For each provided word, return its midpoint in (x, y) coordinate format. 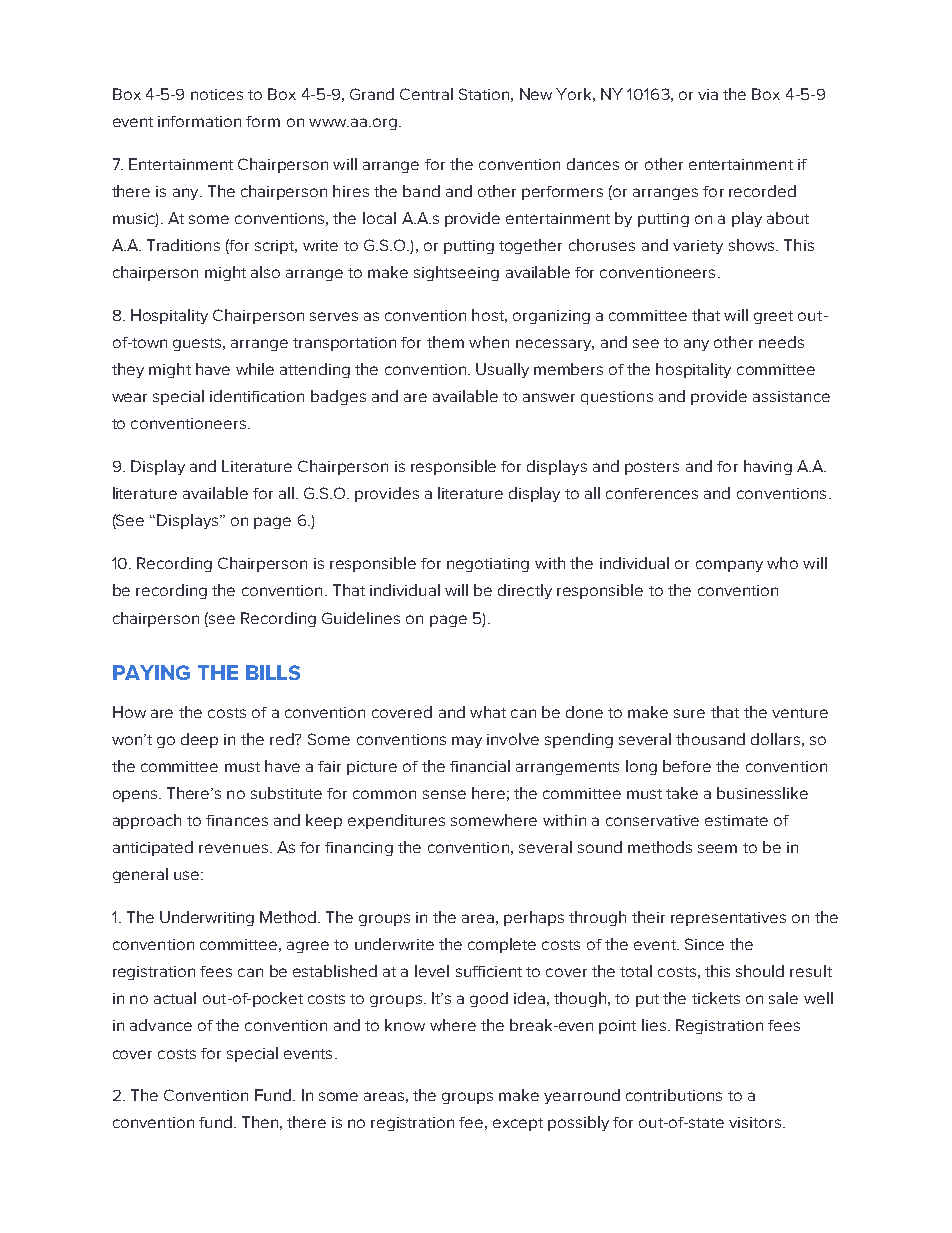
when (489, 342)
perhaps (534, 918)
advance (161, 1025)
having (768, 467)
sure (689, 713)
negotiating (488, 565)
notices (217, 94)
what (488, 712)
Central (426, 94)
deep (199, 740)
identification (257, 396)
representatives (728, 919)
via (708, 94)
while (255, 369)
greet (773, 317)
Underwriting (207, 918)
